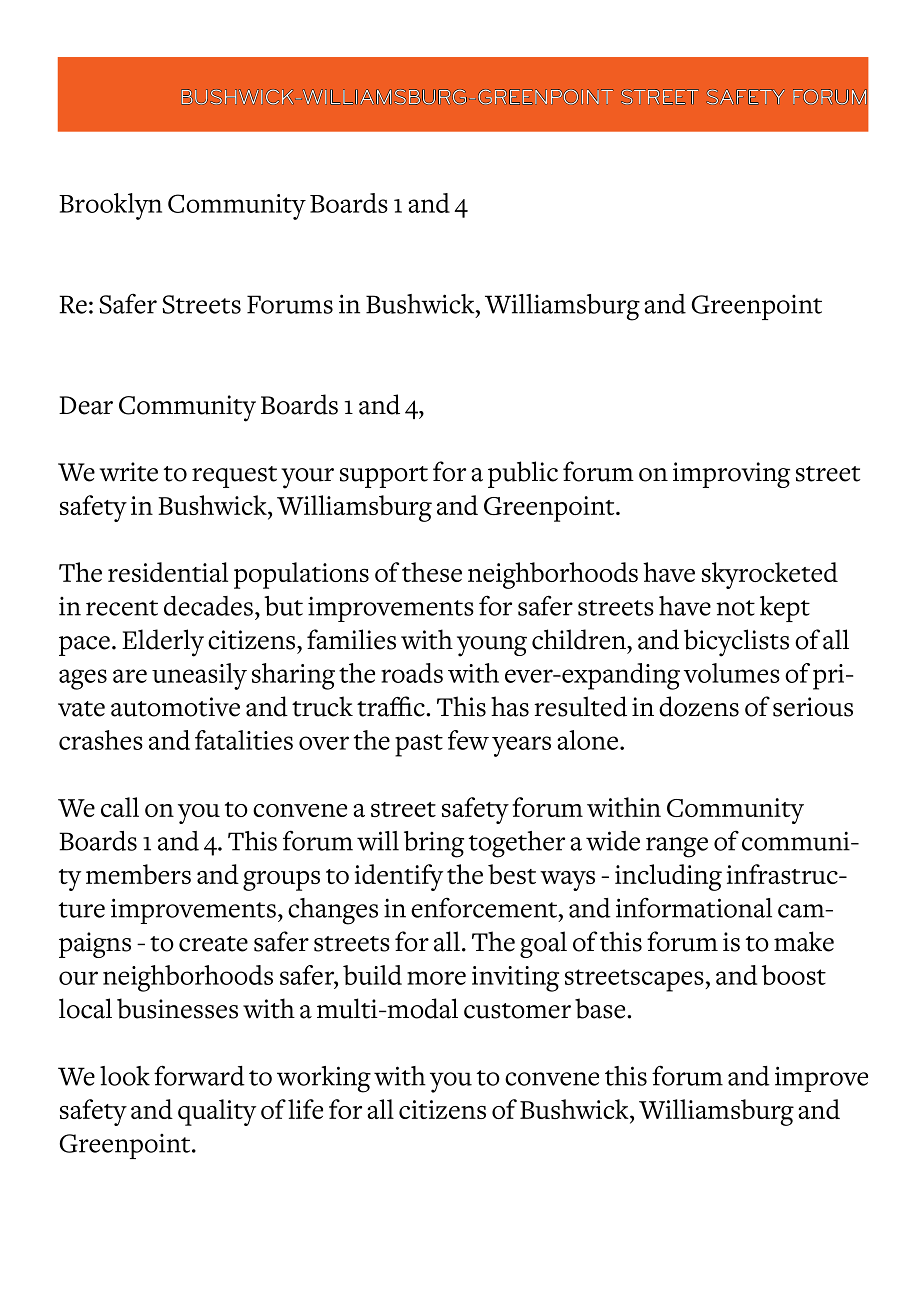 The height and width of the screenshot is (1308, 924). What do you see at coordinates (731, 475) in the screenshot?
I see `improving` at bounding box center [731, 475].
